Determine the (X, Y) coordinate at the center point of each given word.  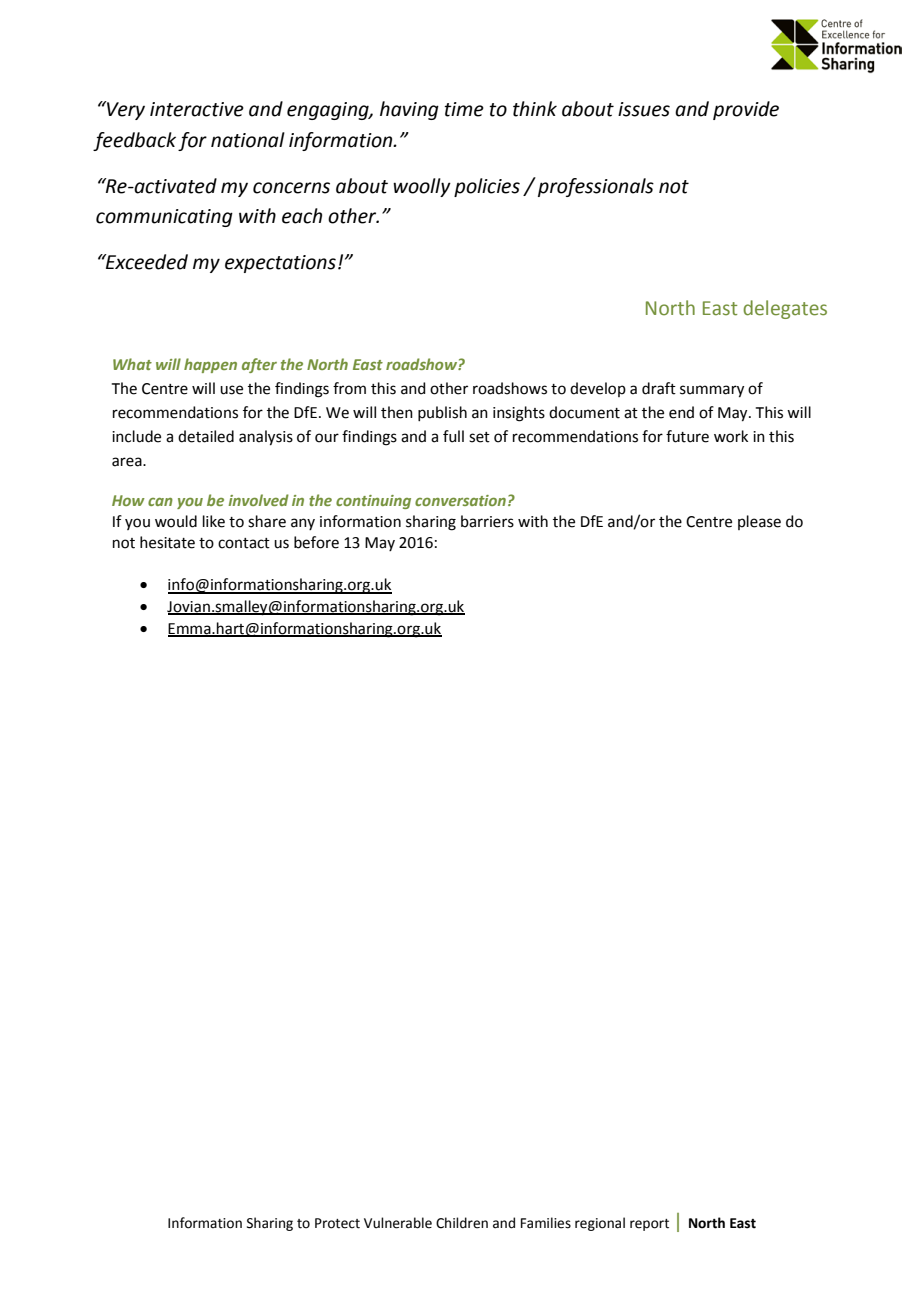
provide (746, 110)
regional (600, 1224)
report (649, 1225)
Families (546, 1223)
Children (462, 1223)
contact (244, 543)
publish (442, 413)
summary (712, 391)
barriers (487, 521)
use (231, 390)
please (759, 522)
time (464, 109)
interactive (197, 109)
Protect (337, 1223)
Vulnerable (398, 1223)
